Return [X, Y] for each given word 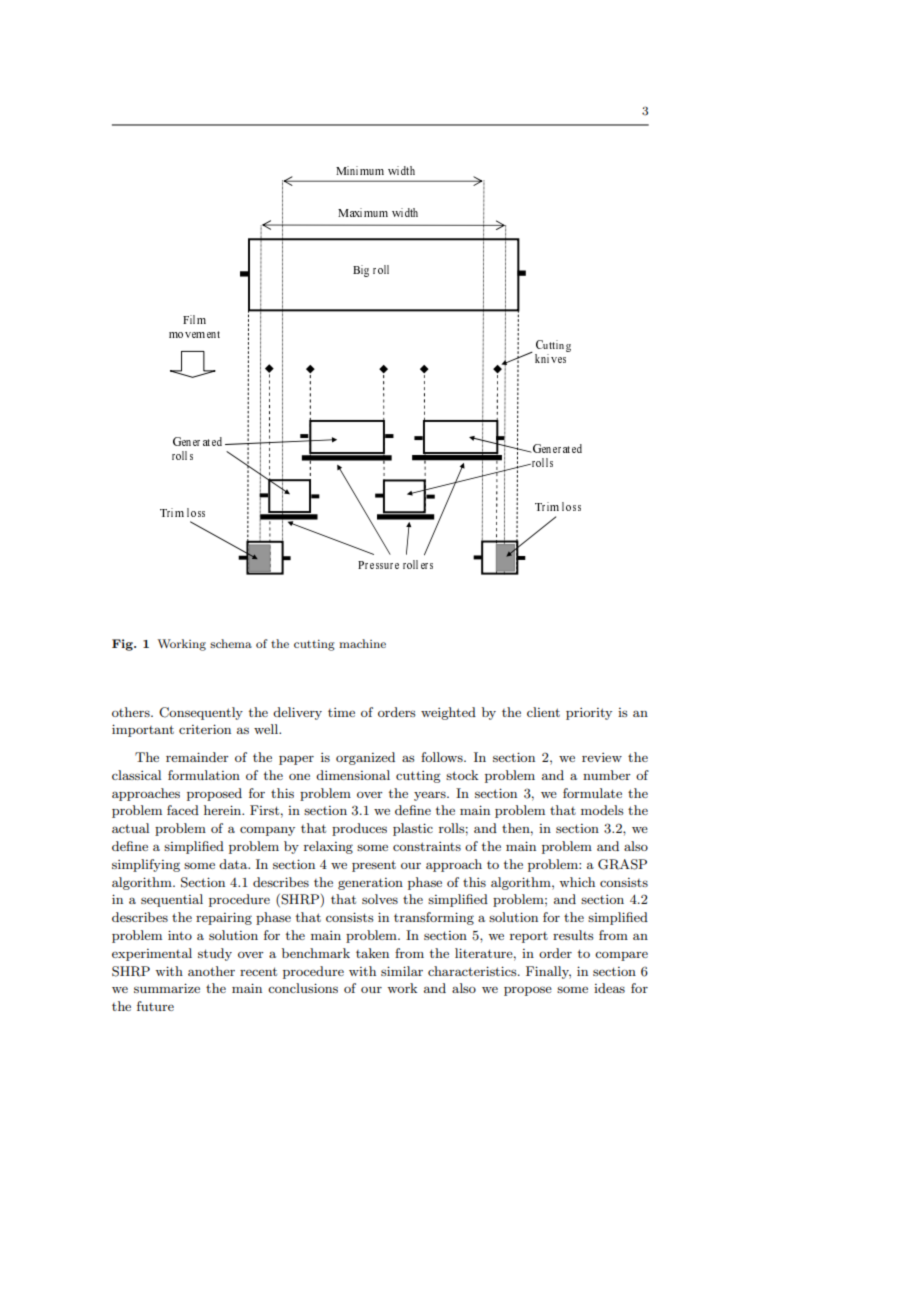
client [543, 712]
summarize [167, 988]
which [577, 882]
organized [365, 758]
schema [231, 643]
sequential [172, 900]
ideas [609, 988]
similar [402, 971]
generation [370, 884]
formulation [204, 775]
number [607, 775]
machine [362, 643]
